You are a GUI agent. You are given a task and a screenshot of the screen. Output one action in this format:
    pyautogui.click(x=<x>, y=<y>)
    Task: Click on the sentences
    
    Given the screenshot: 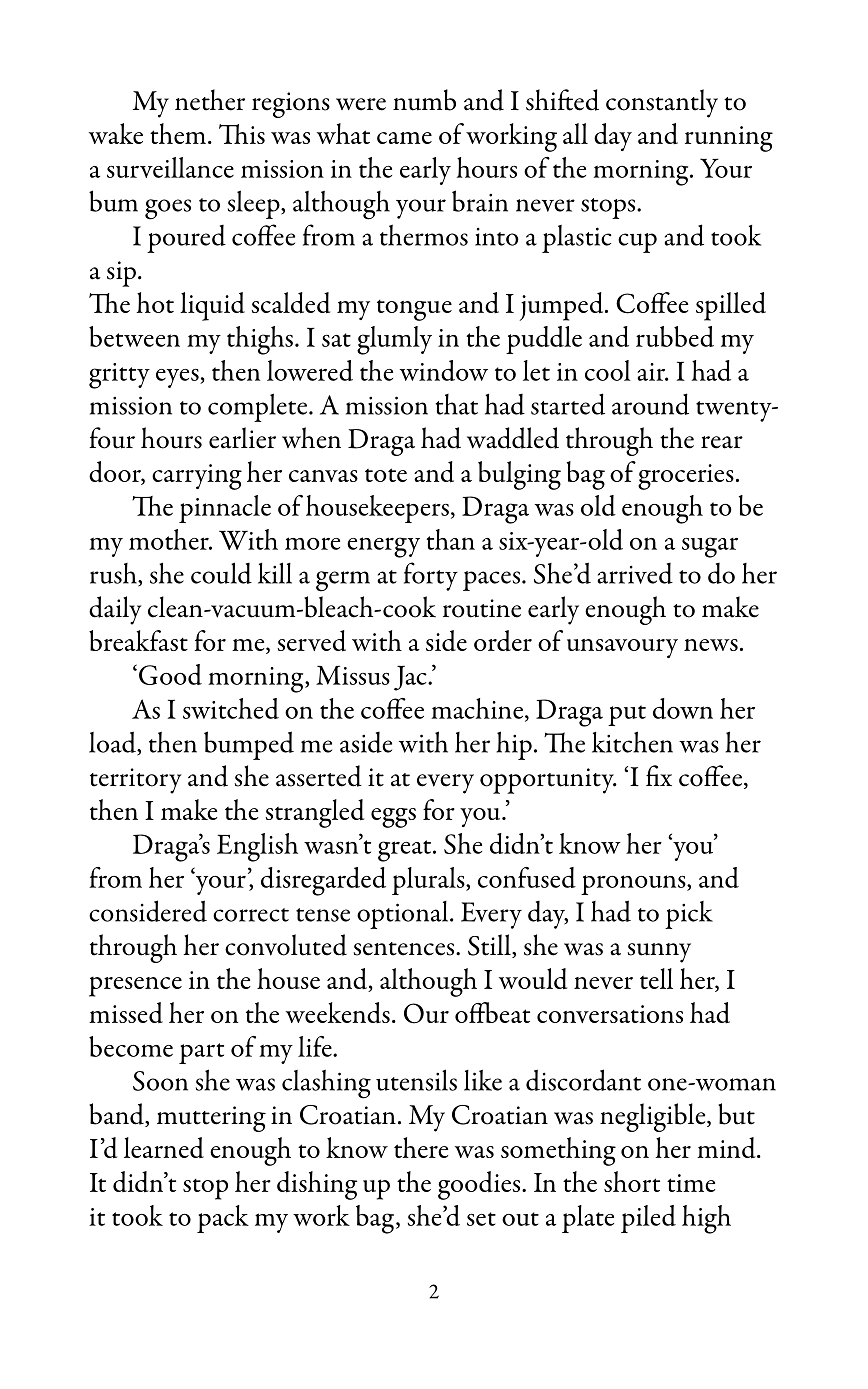 What is the action you would take?
    pyautogui.click(x=405, y=949)
